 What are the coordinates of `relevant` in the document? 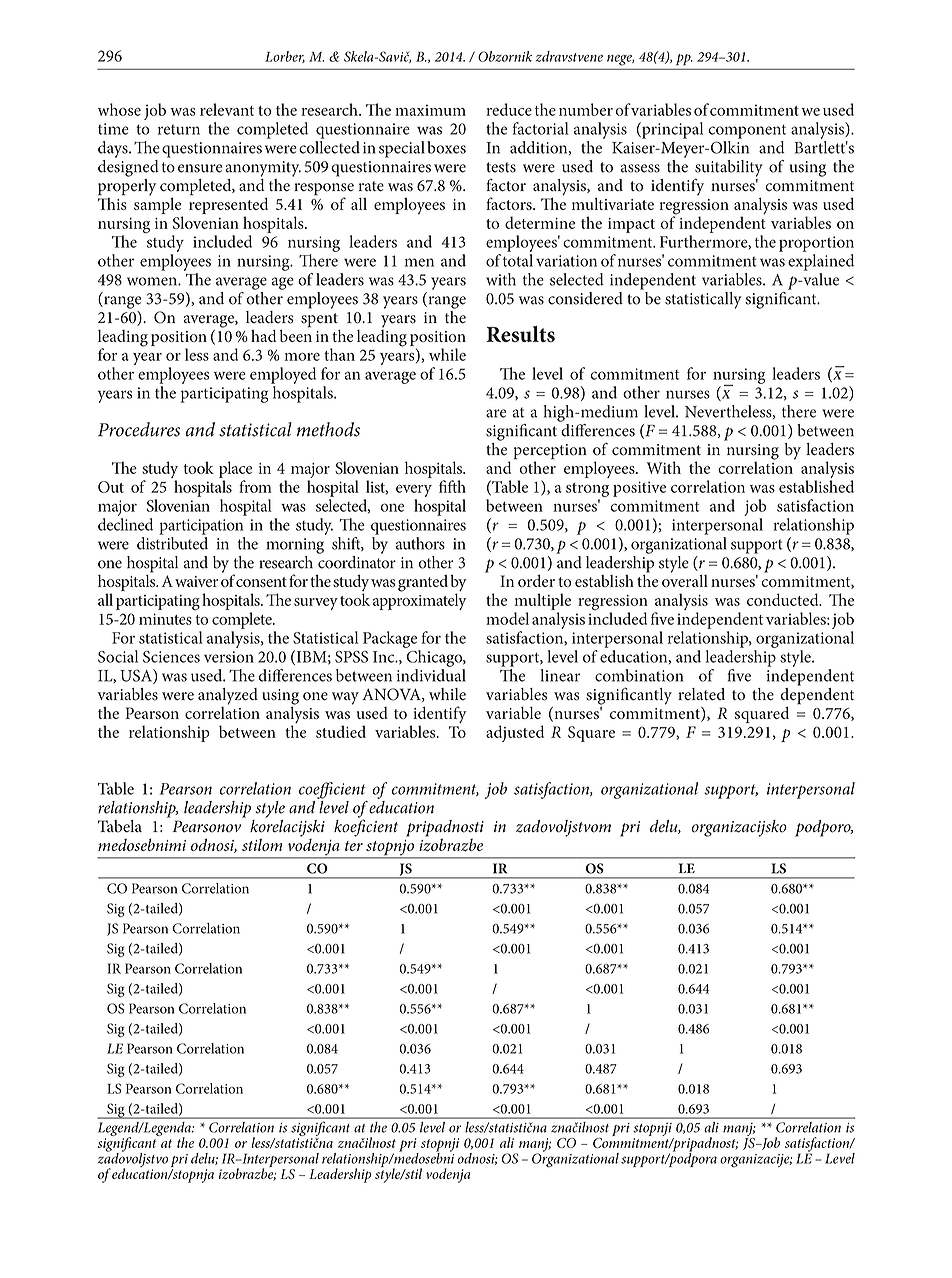 It's located at (227, 109).
